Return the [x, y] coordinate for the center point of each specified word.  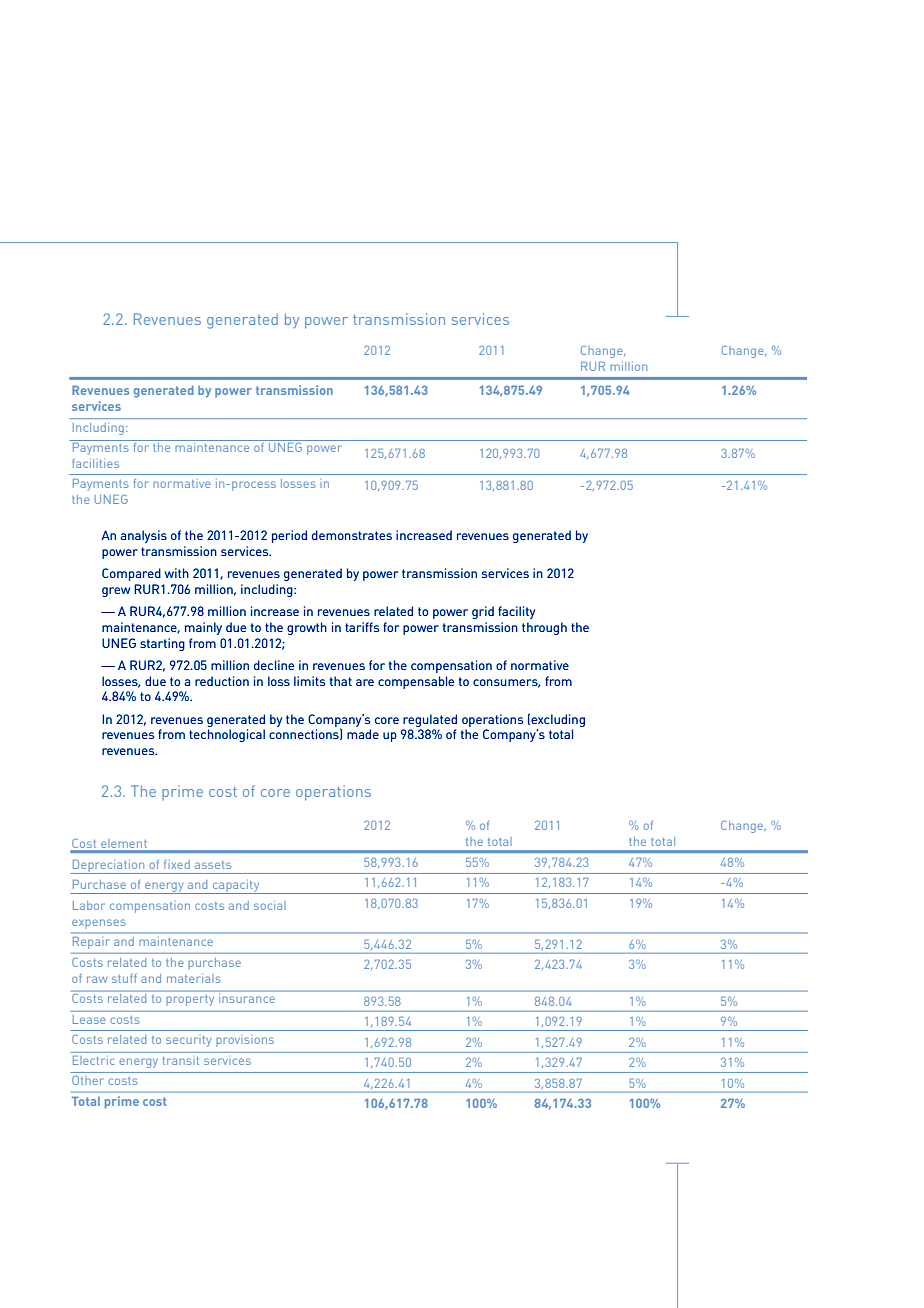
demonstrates [352, 535]
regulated [430, 720]
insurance [247, 997]
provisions [245, 1041]
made [363, 734]
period [289, 536]
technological [227, 735]
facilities [95, 463]
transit [181, 1061]
